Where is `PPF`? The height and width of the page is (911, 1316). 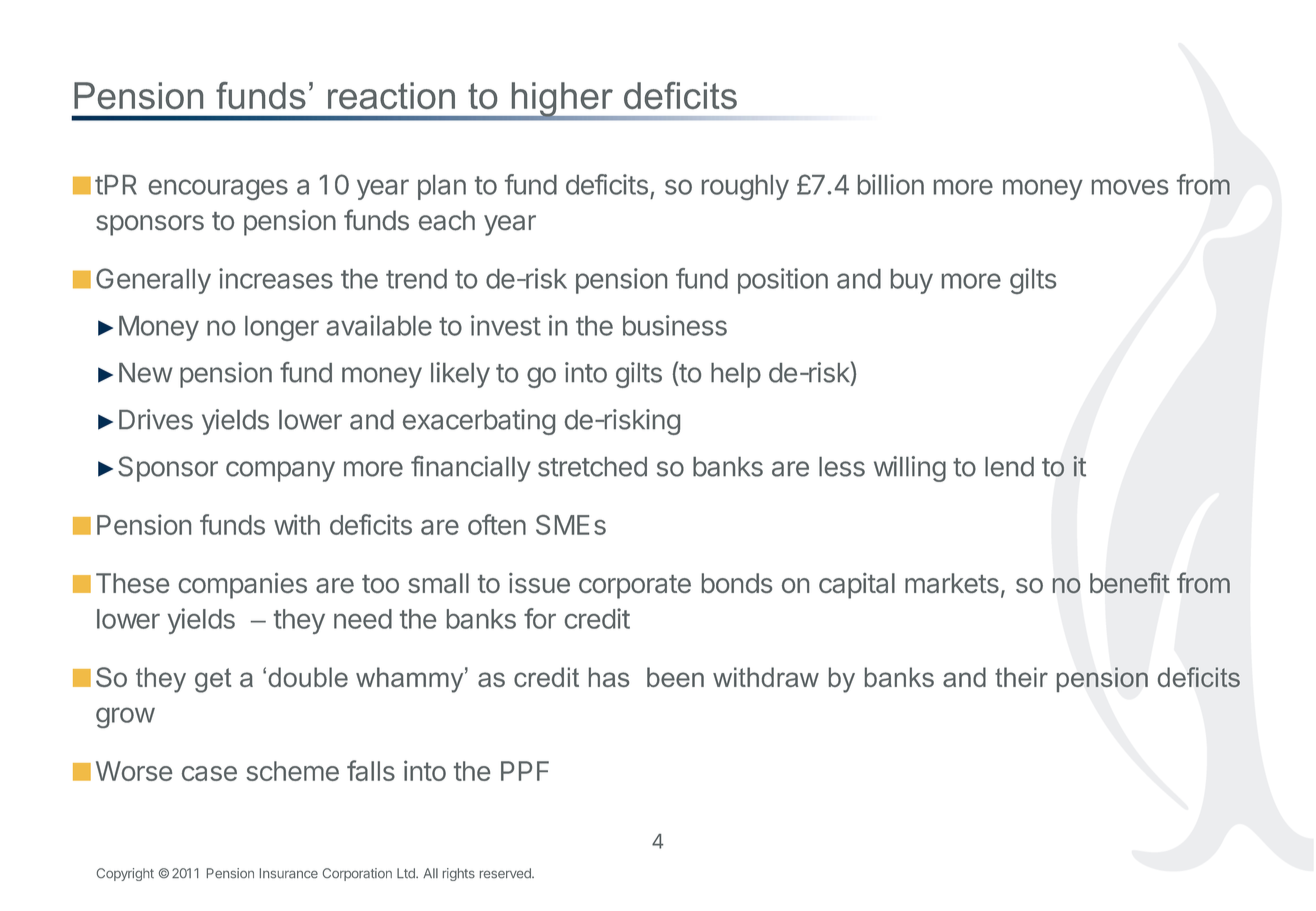
PPF is located at coordinates (525, 771).
